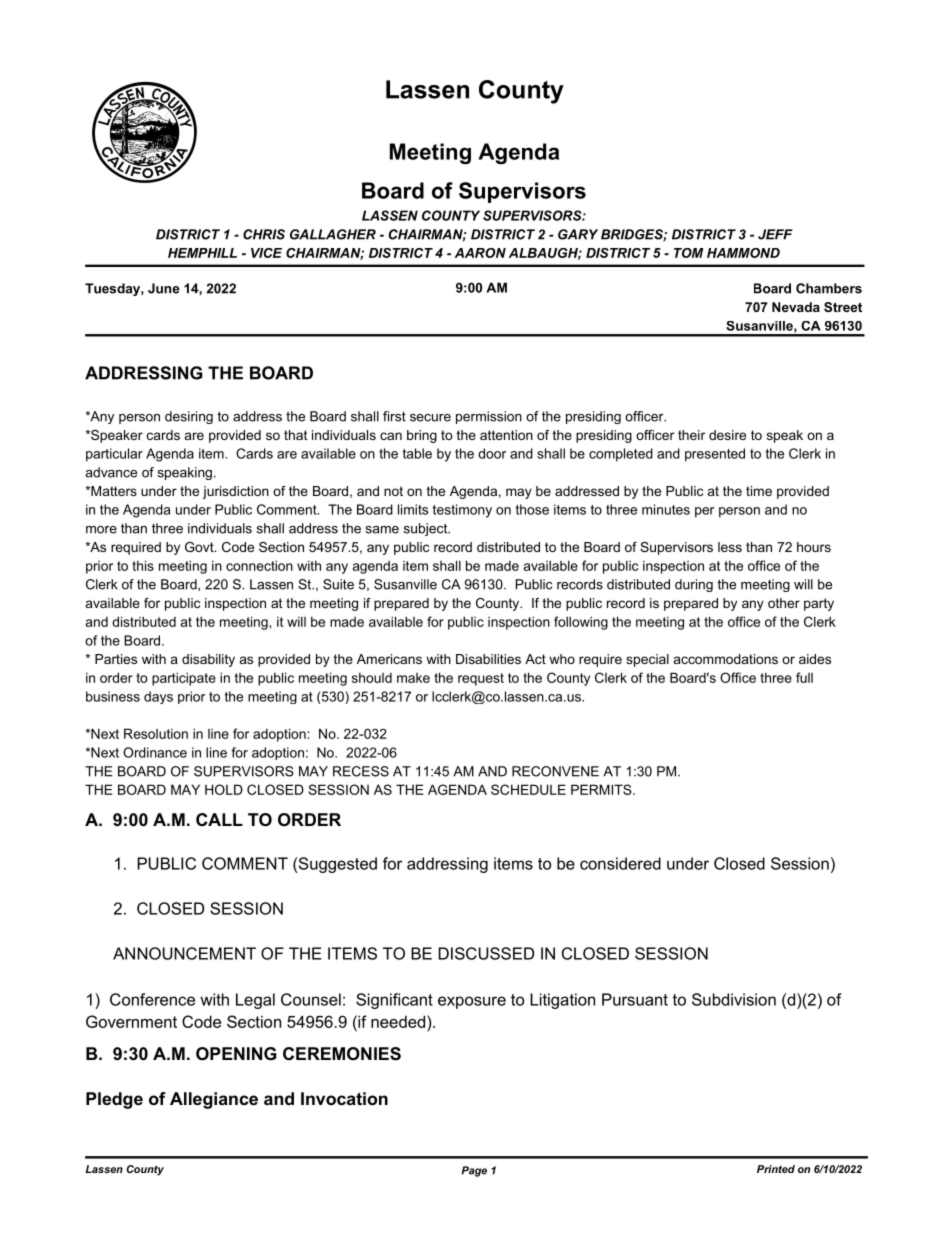 This image has height=1233, width=952. What do you see at coordinates (214, 1100) in the image?
I see `Allegiance` at bounding box center [214, 1100].
